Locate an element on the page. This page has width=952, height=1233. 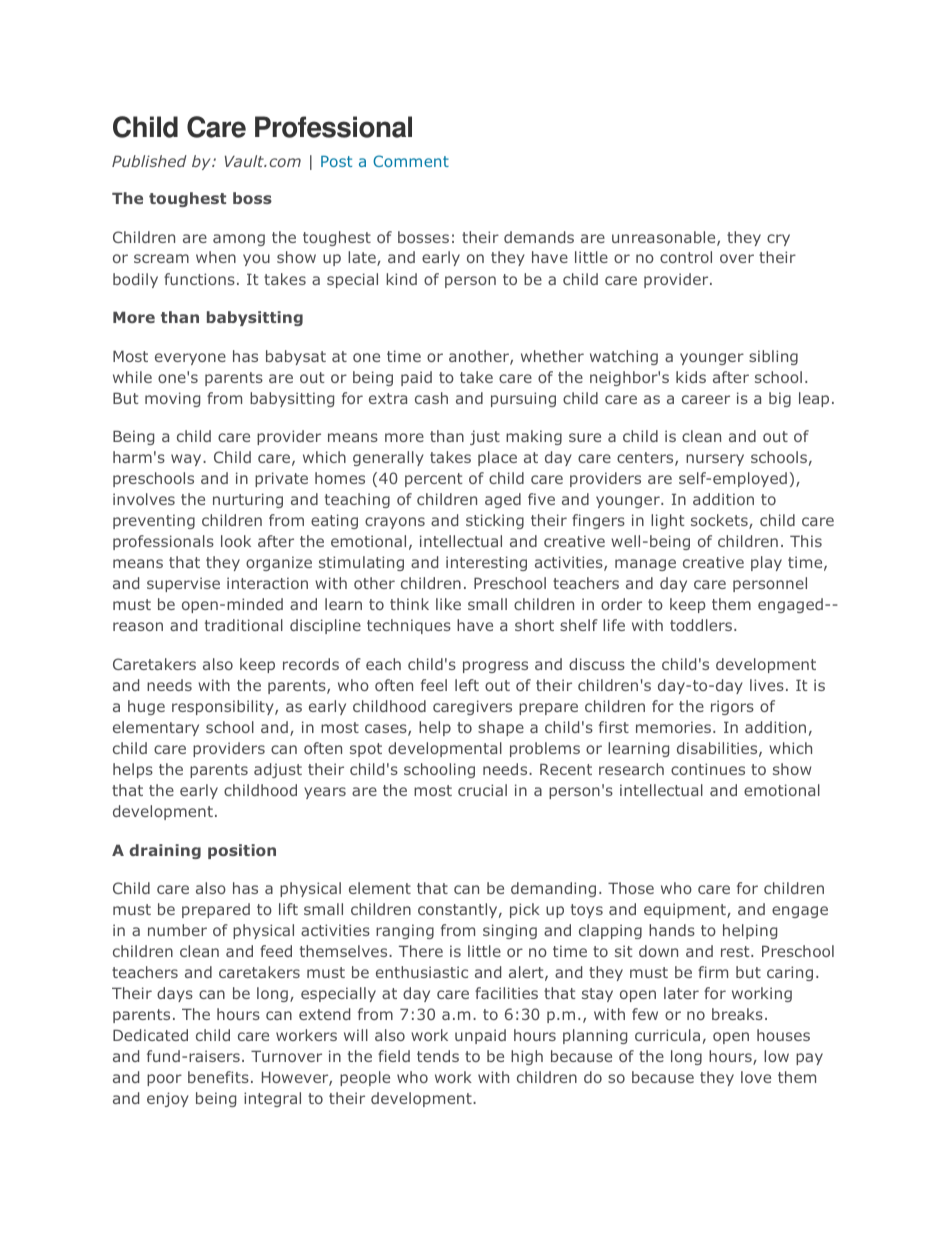
traditional is located at coordinates (244, 625).
